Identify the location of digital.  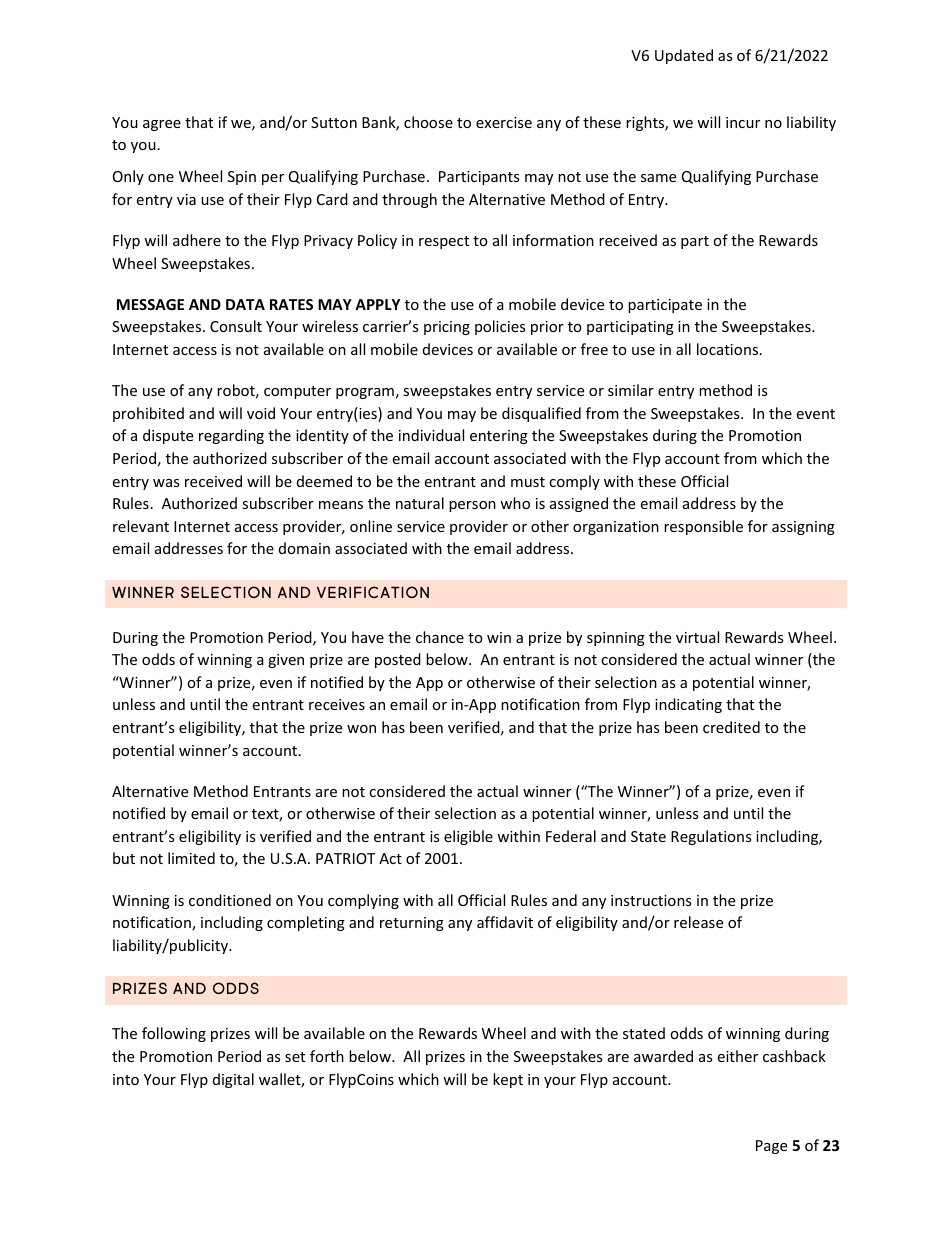
(233, 1080).
